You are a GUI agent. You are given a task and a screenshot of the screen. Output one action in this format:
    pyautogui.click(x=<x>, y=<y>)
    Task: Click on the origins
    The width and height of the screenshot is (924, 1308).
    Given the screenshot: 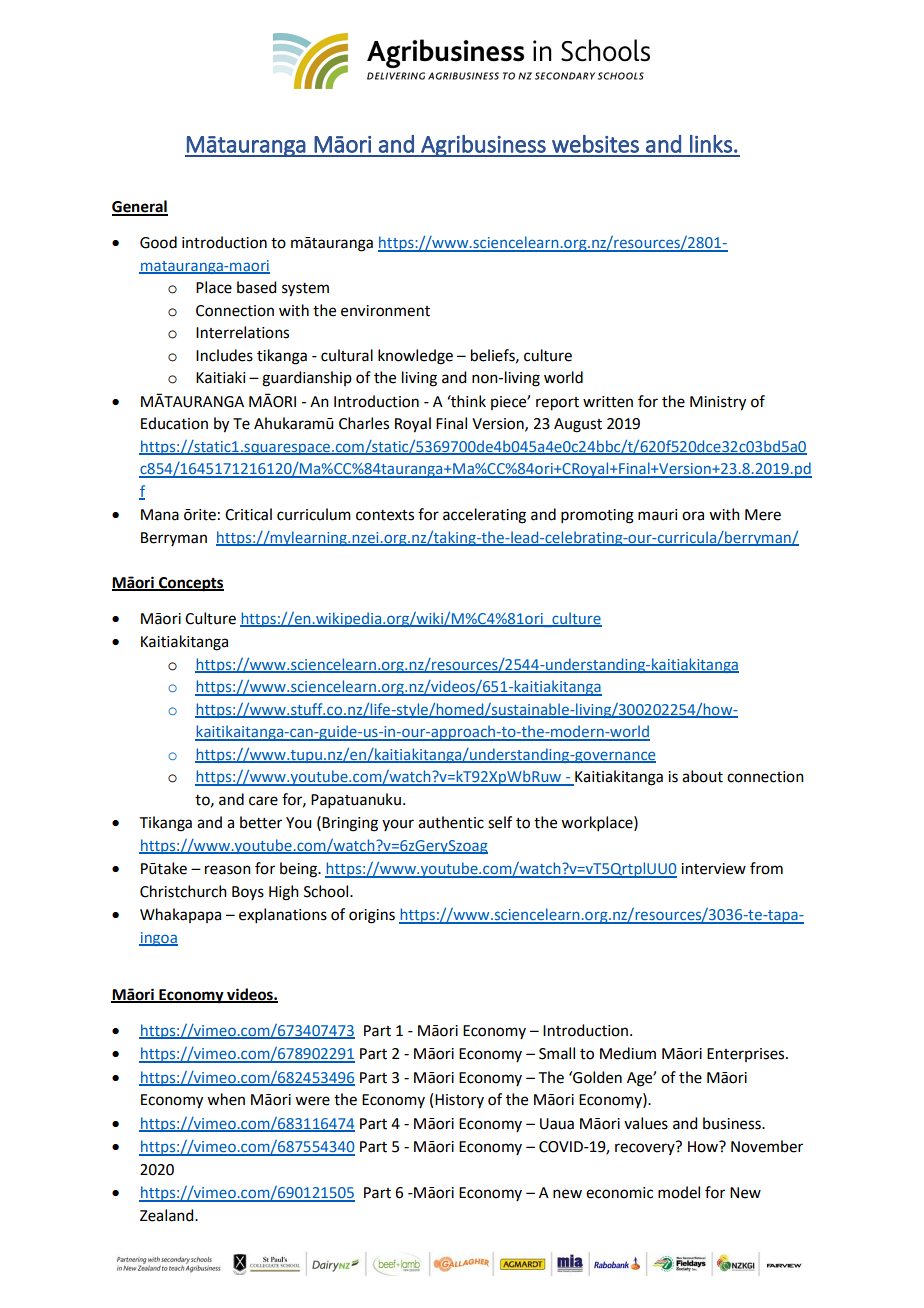 What is the action you would take?
    pyautogui.click(x=372, y=916)
